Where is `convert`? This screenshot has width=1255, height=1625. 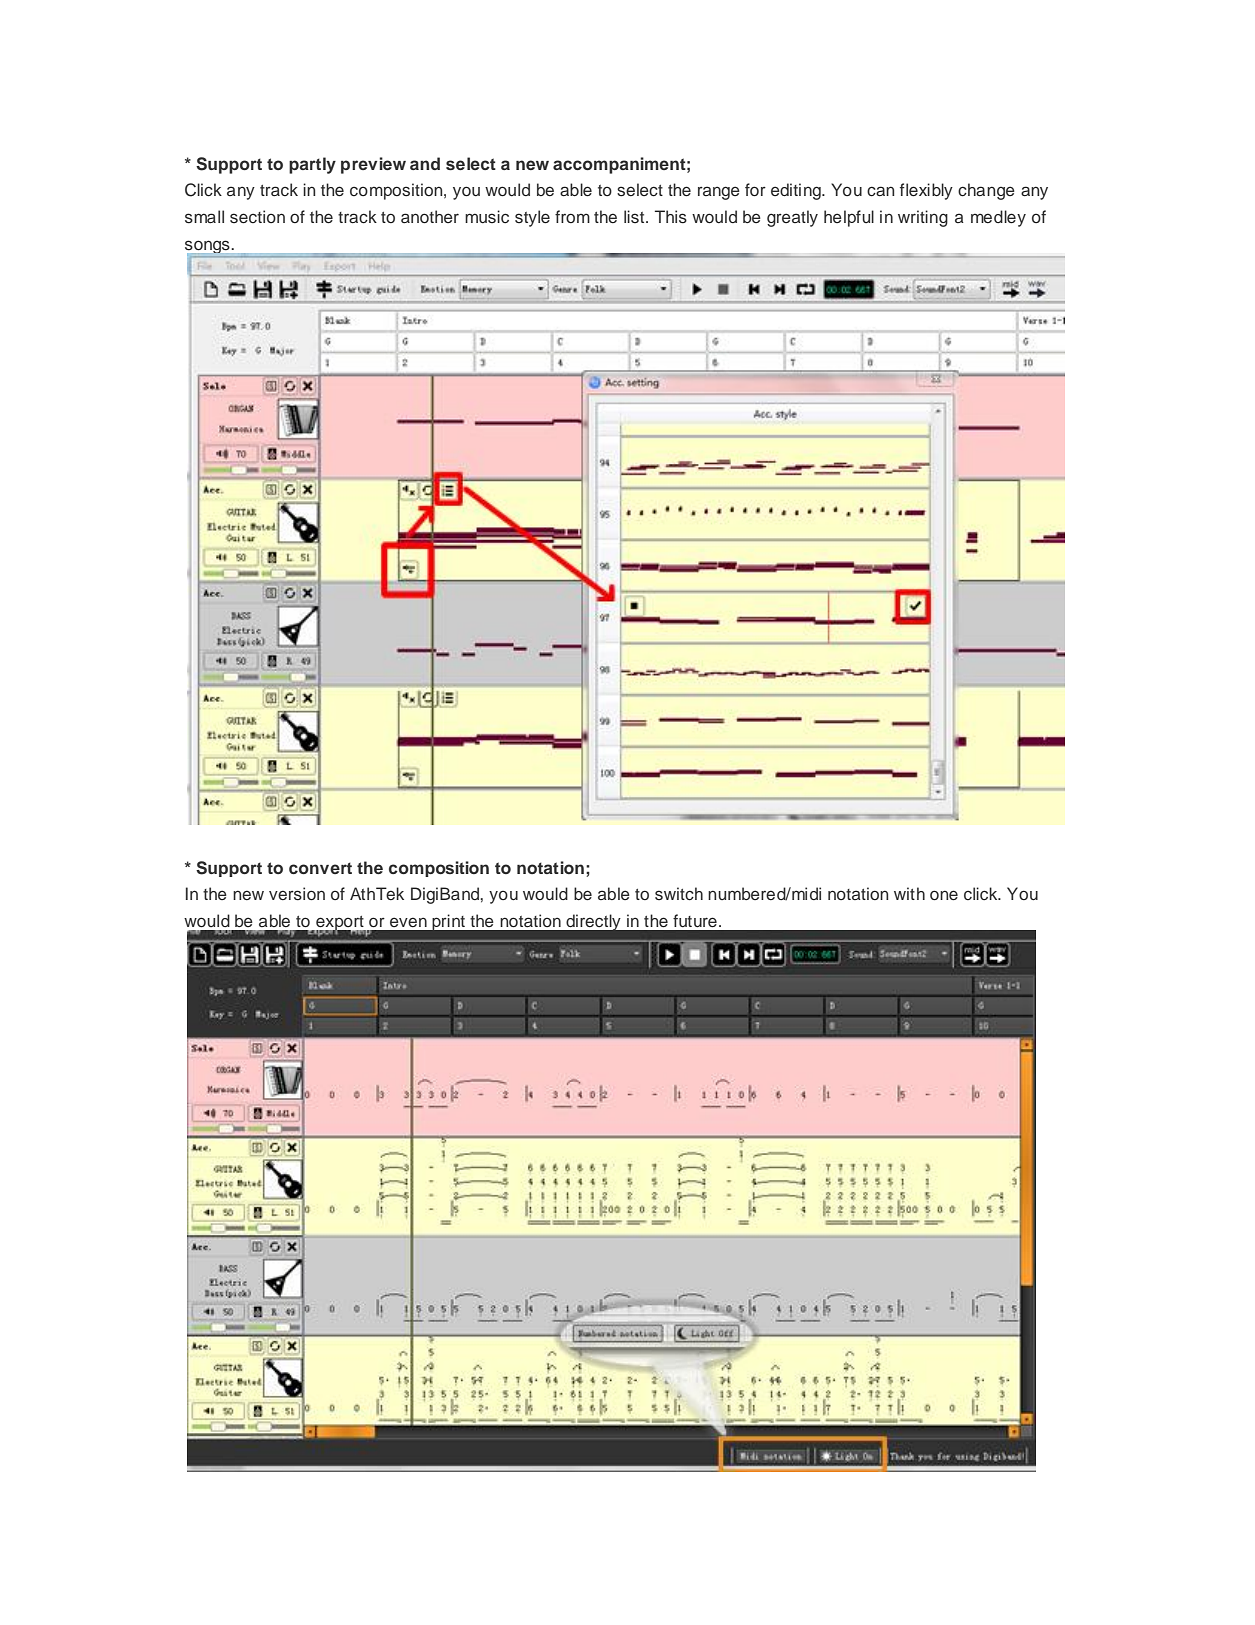 convert is located at coordinates (320, 868).
